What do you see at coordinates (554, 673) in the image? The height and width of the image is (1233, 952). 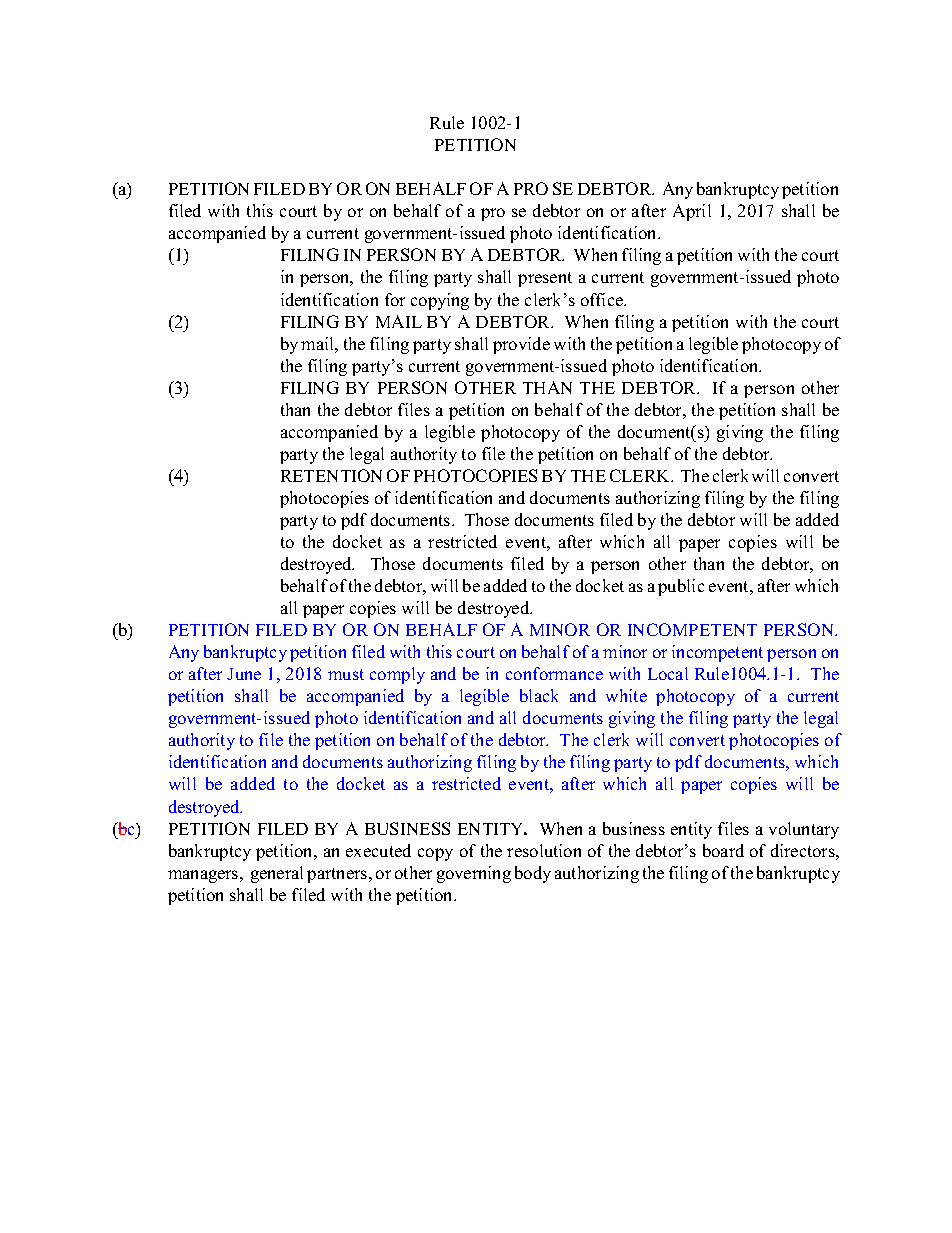 I see `conformance` at bounding box center [554, 673].
